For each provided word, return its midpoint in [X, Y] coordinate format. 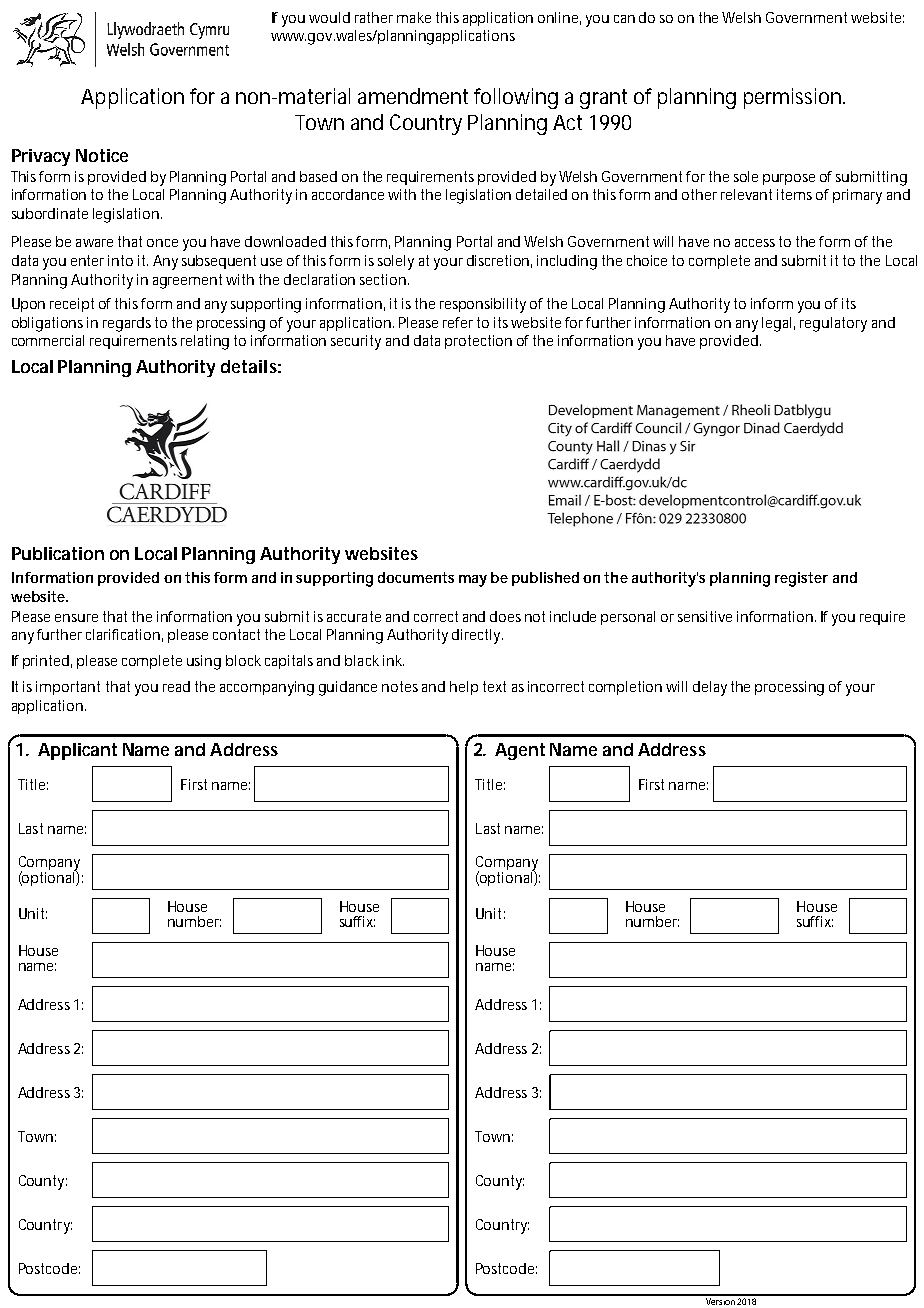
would [329, 17]
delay [710, 688]
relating [205, 342]
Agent [520, 751]
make [414, 17]
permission [794, 98]
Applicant [77, 751]
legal [778, 324]
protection [478, 342]
